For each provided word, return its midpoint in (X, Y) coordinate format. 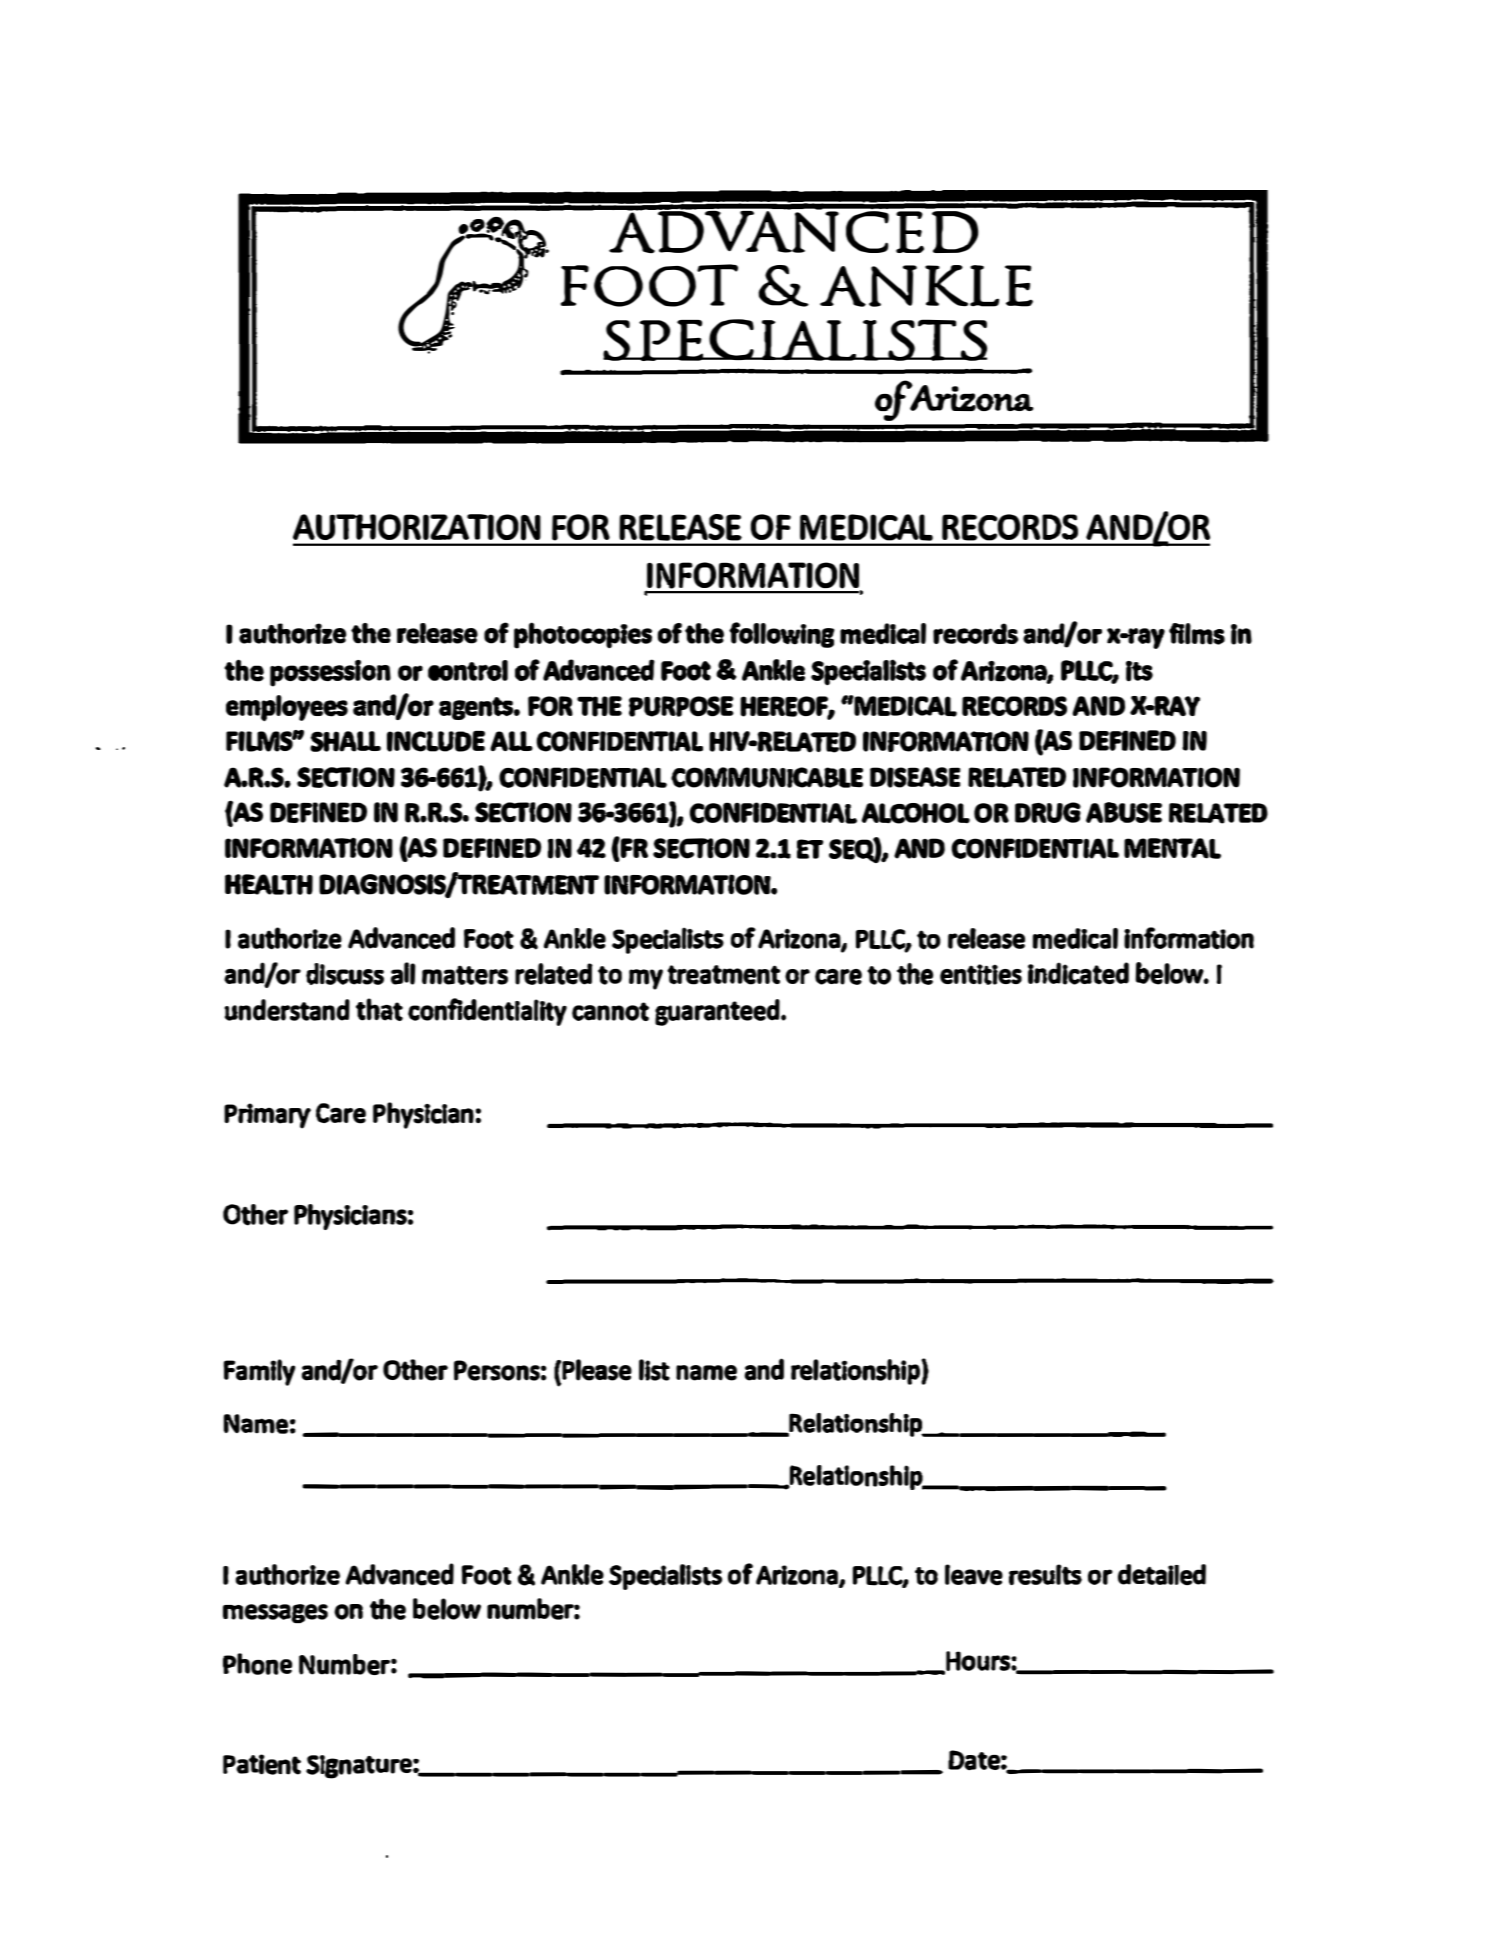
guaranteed (718, 1012)
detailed (1162, 1574)
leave (974, 1574)
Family (259, 1372)
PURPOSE (681, 706)
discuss (345, 974)
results (1045, 1574)
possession (330, 673)
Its (1139, 671)
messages (275, 1613)
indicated (1078, 973)
